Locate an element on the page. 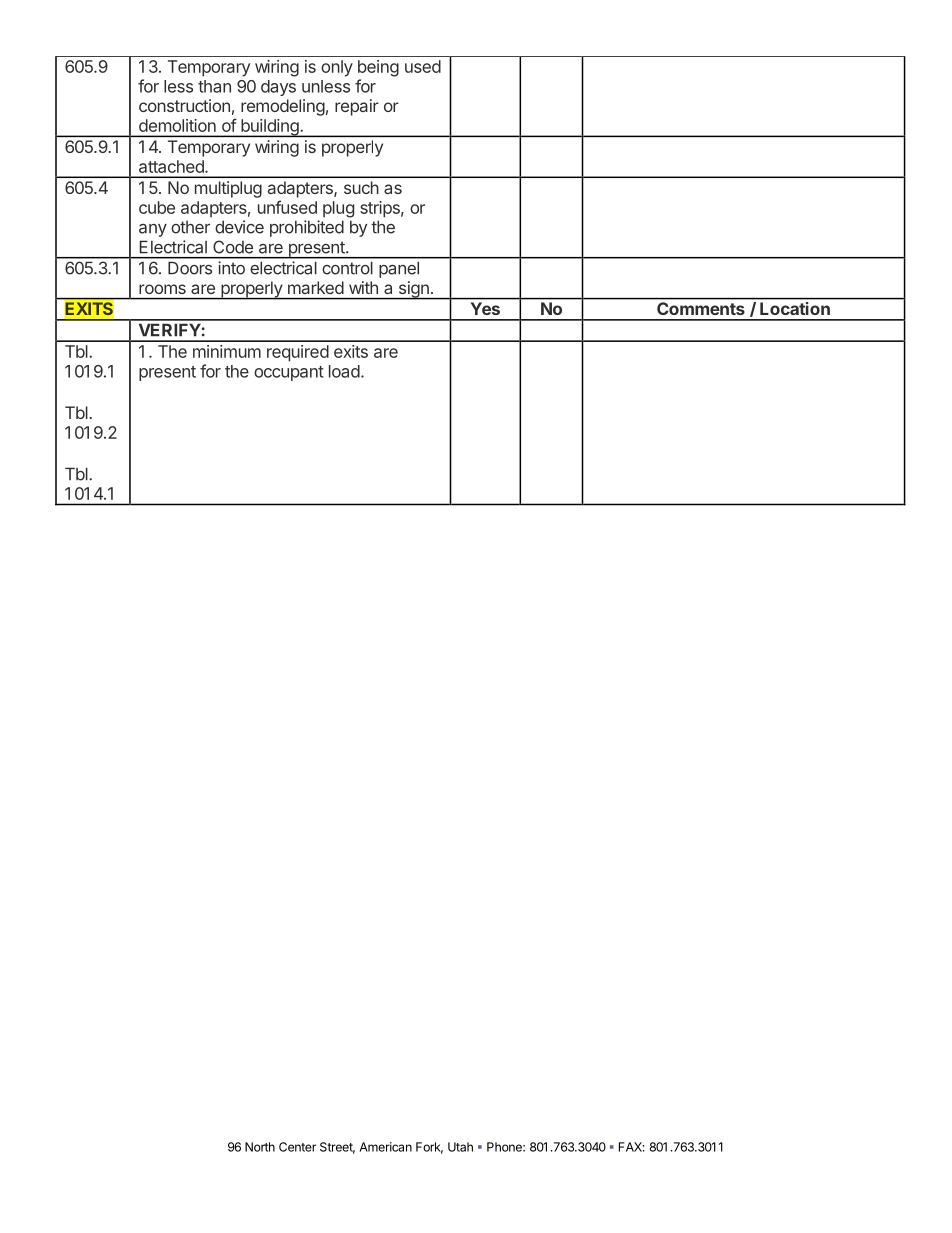 This document has height=1233, width=952. load is located at coordinates (344, 371).
